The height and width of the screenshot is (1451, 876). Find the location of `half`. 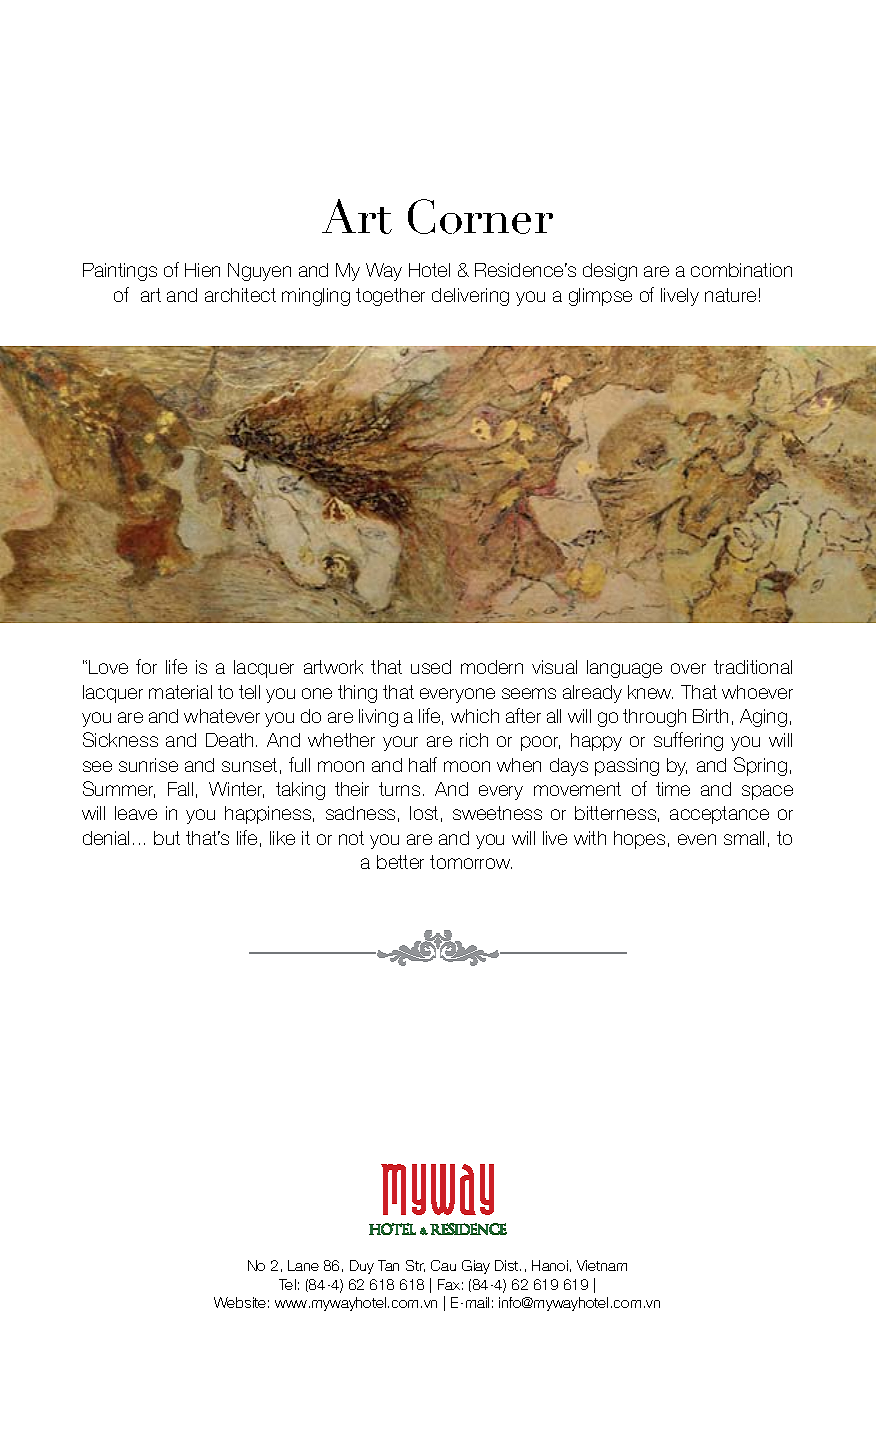

half is located at coordinates (423, 764).
